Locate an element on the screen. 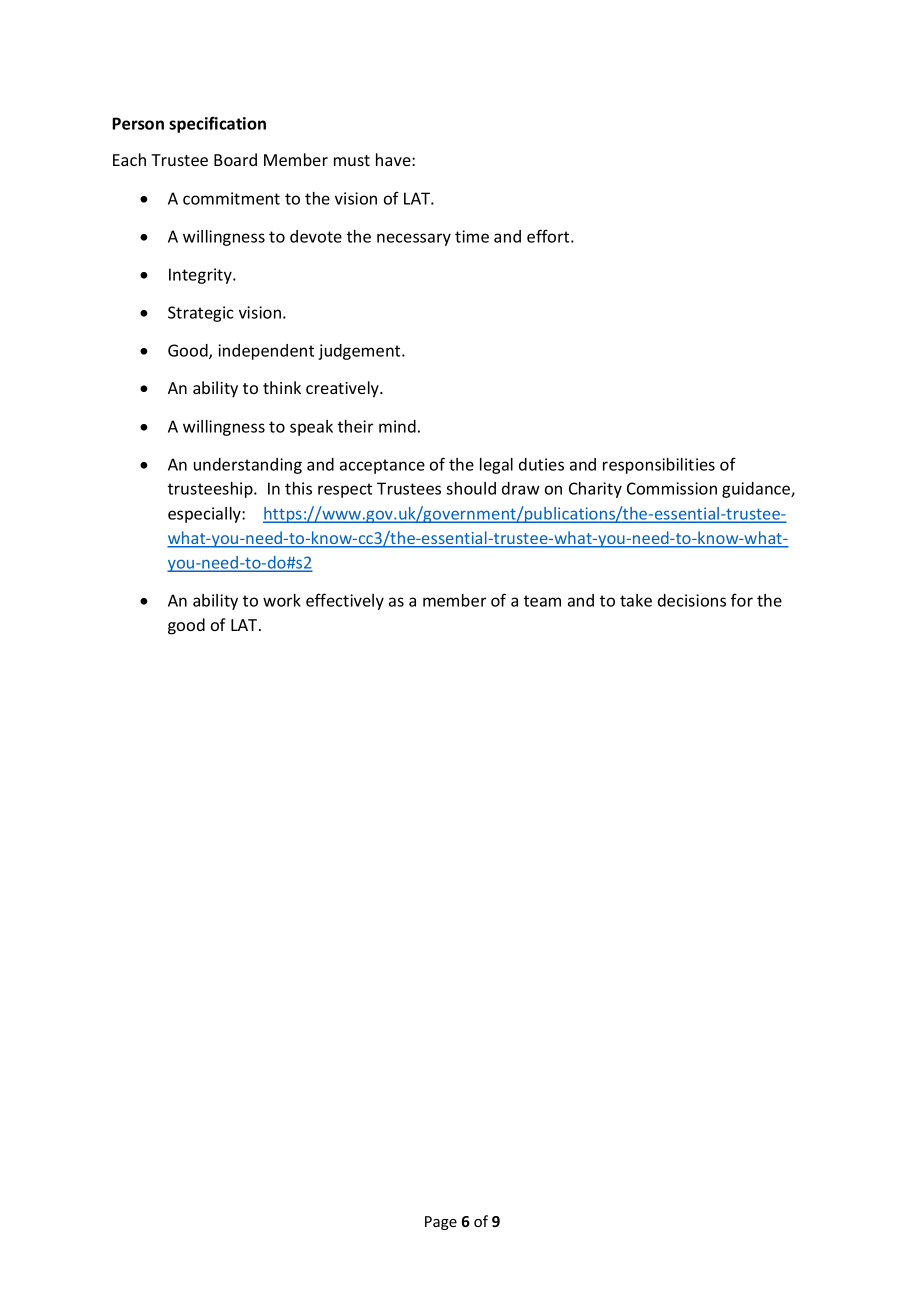  Page is located at coordinates (441, 1223).
